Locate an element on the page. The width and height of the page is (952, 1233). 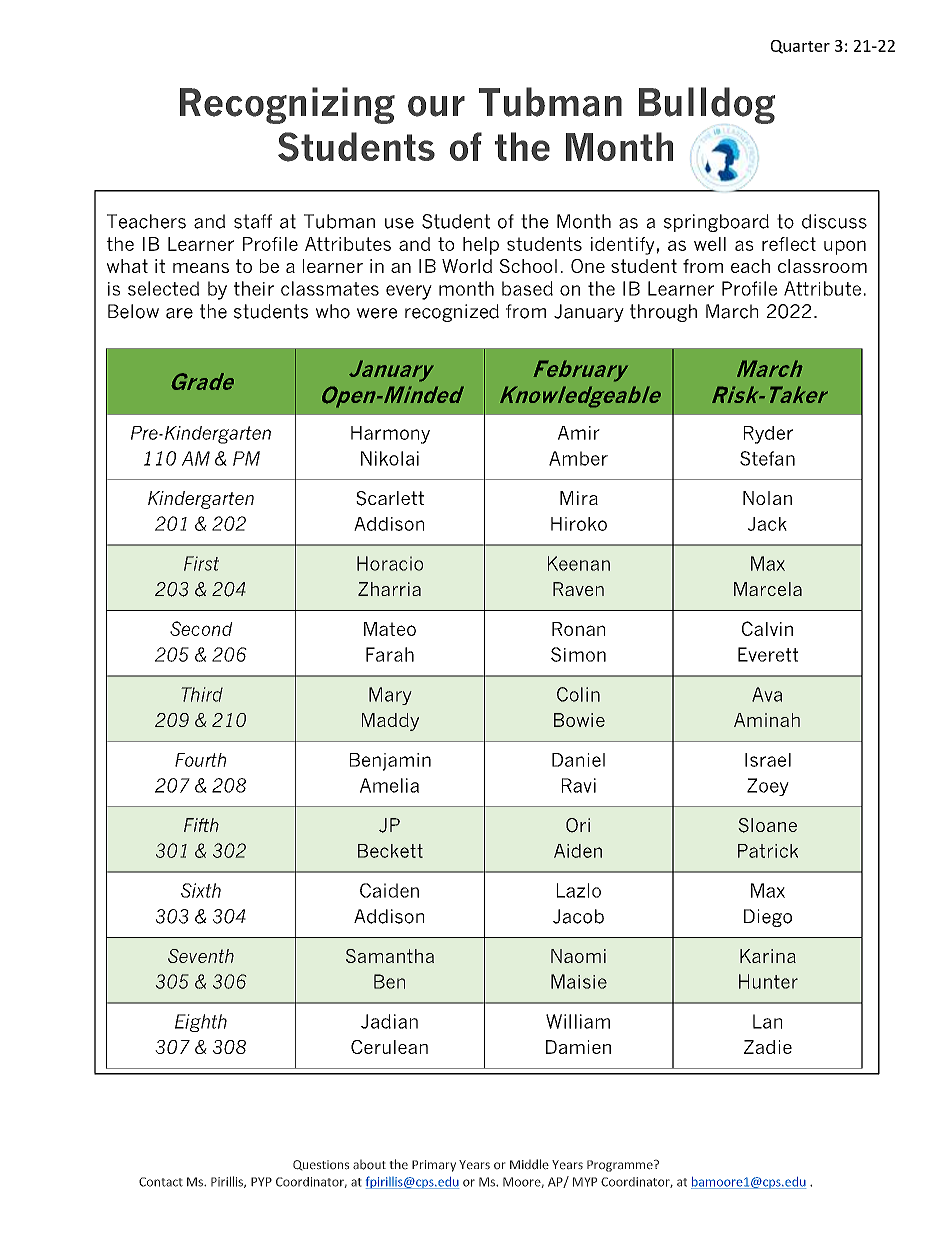
use is located at coordinates (399, 223).
